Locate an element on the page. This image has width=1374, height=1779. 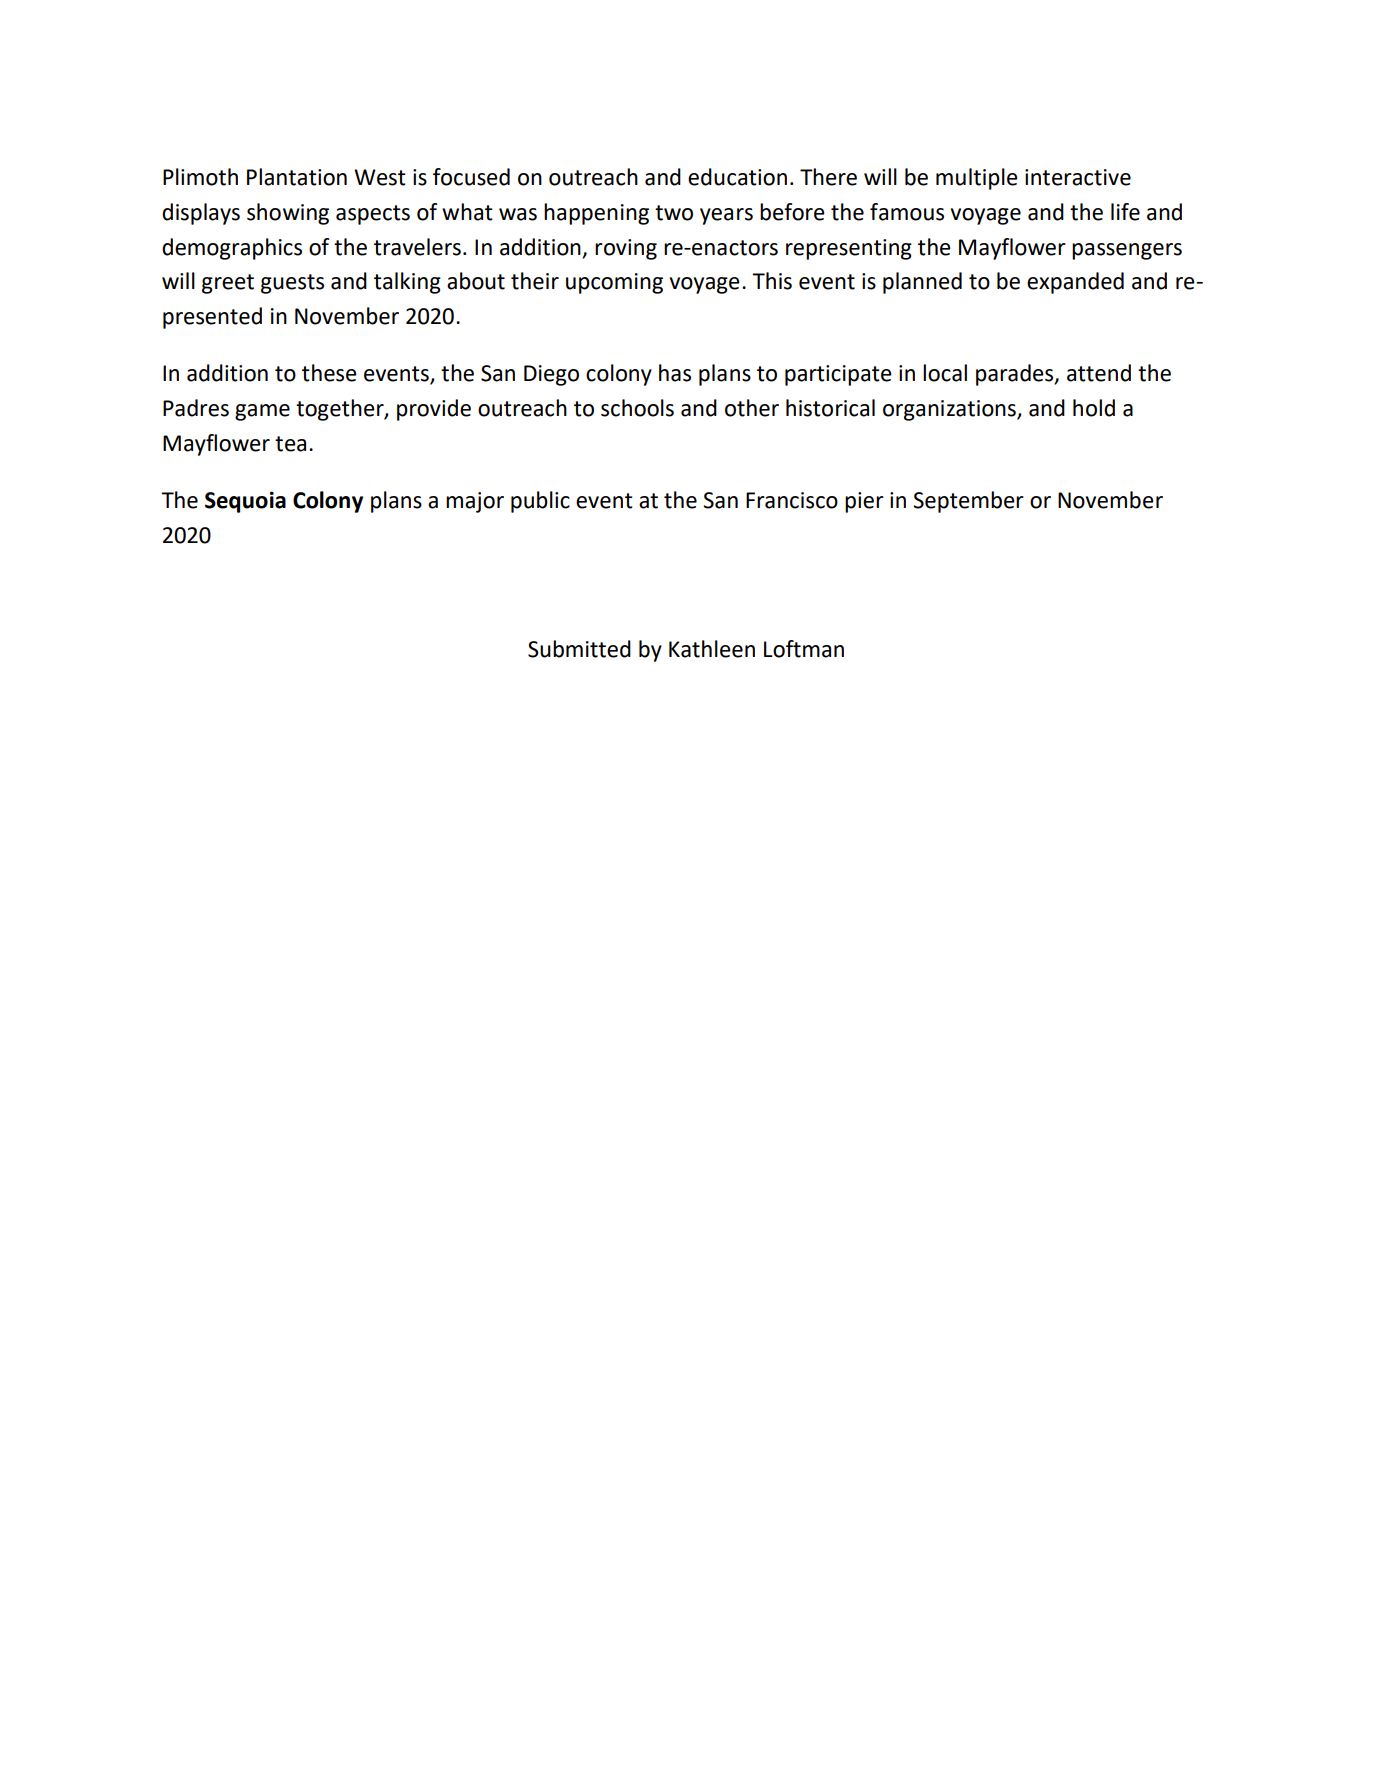
local is located at coordinates (945, 373).
